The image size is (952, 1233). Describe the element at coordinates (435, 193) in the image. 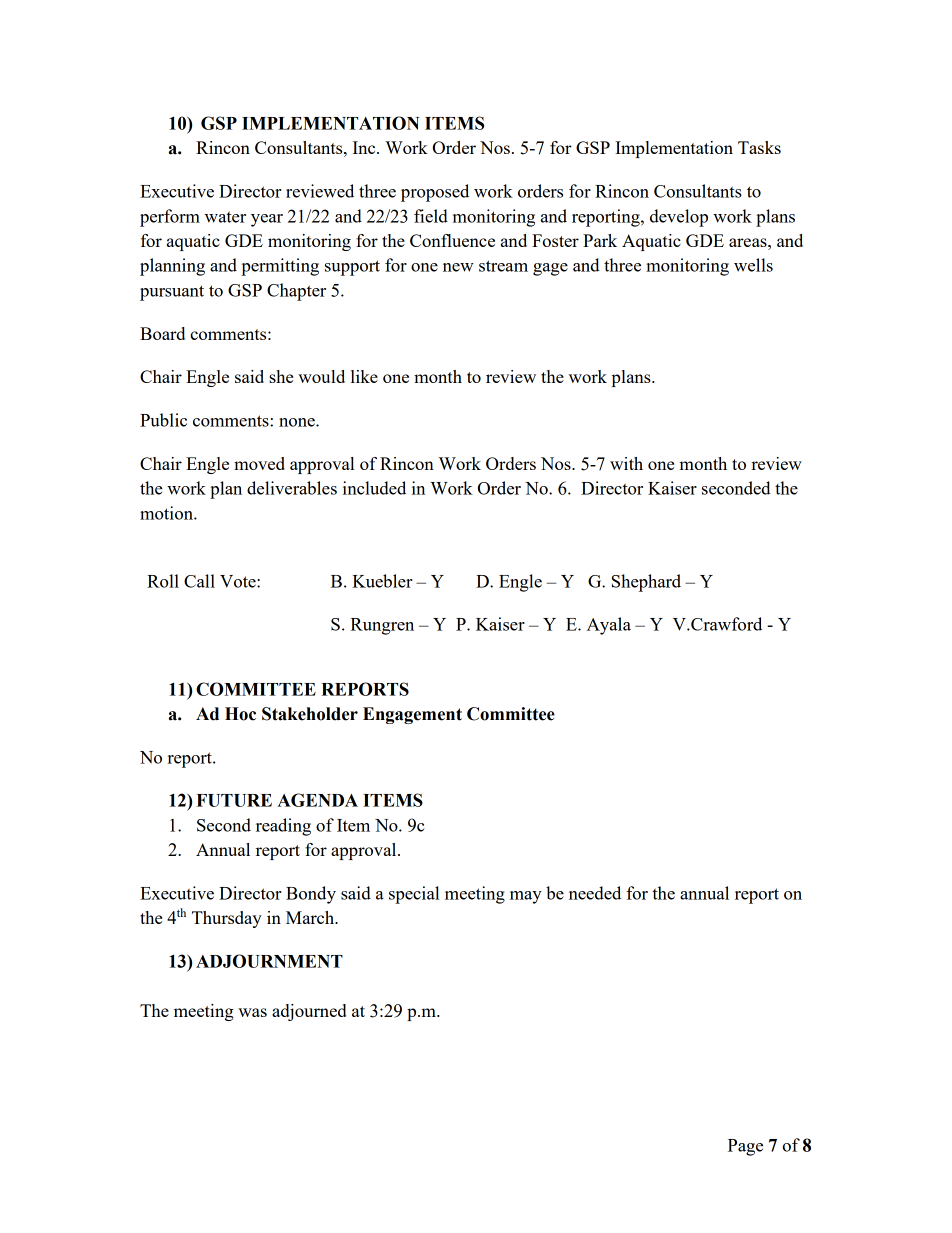

I see `proposed` at that location.
